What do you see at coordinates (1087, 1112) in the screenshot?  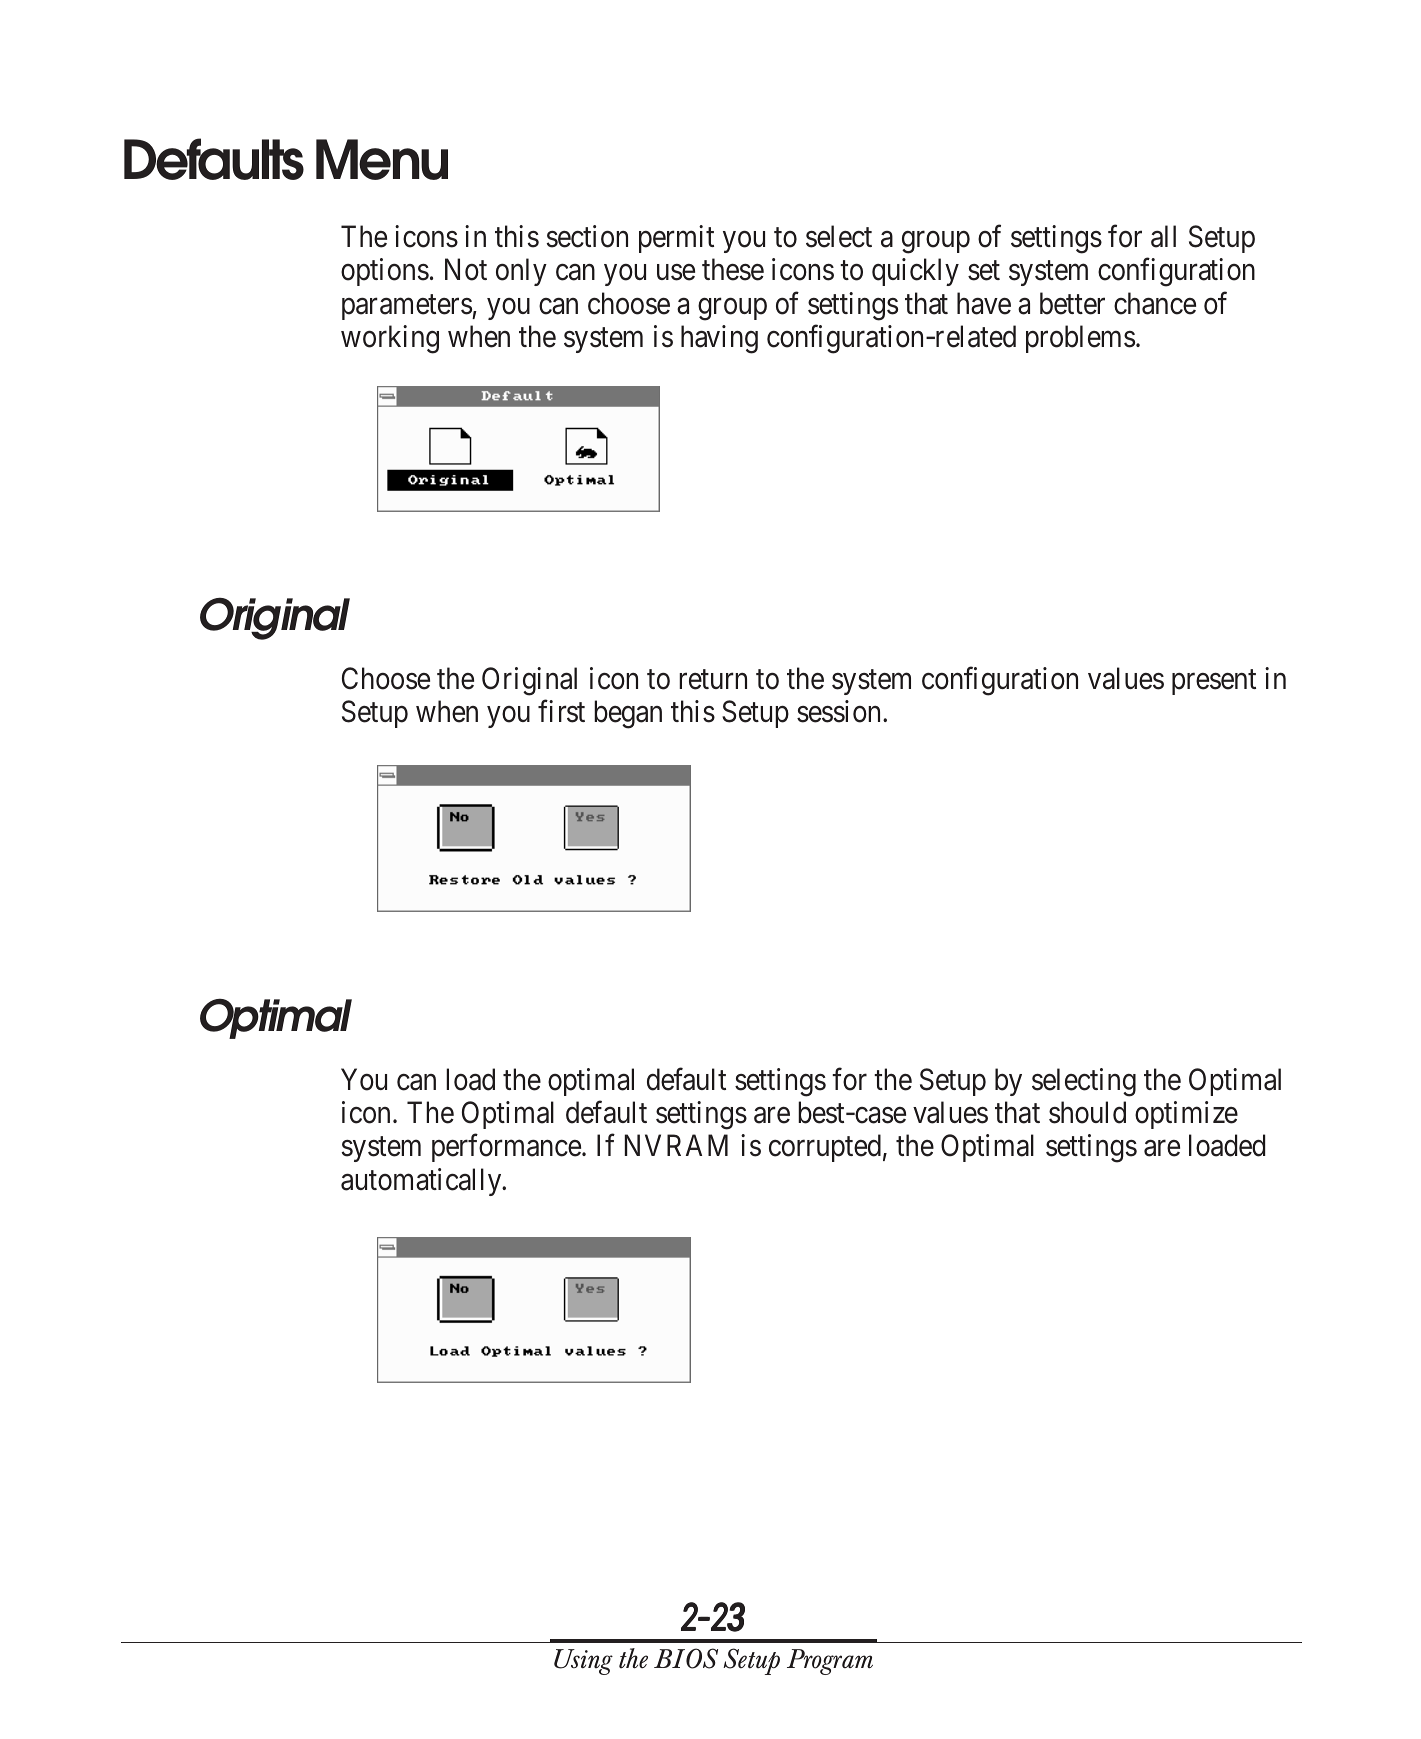 I see `should` at bounding box center [1087, 1112].
